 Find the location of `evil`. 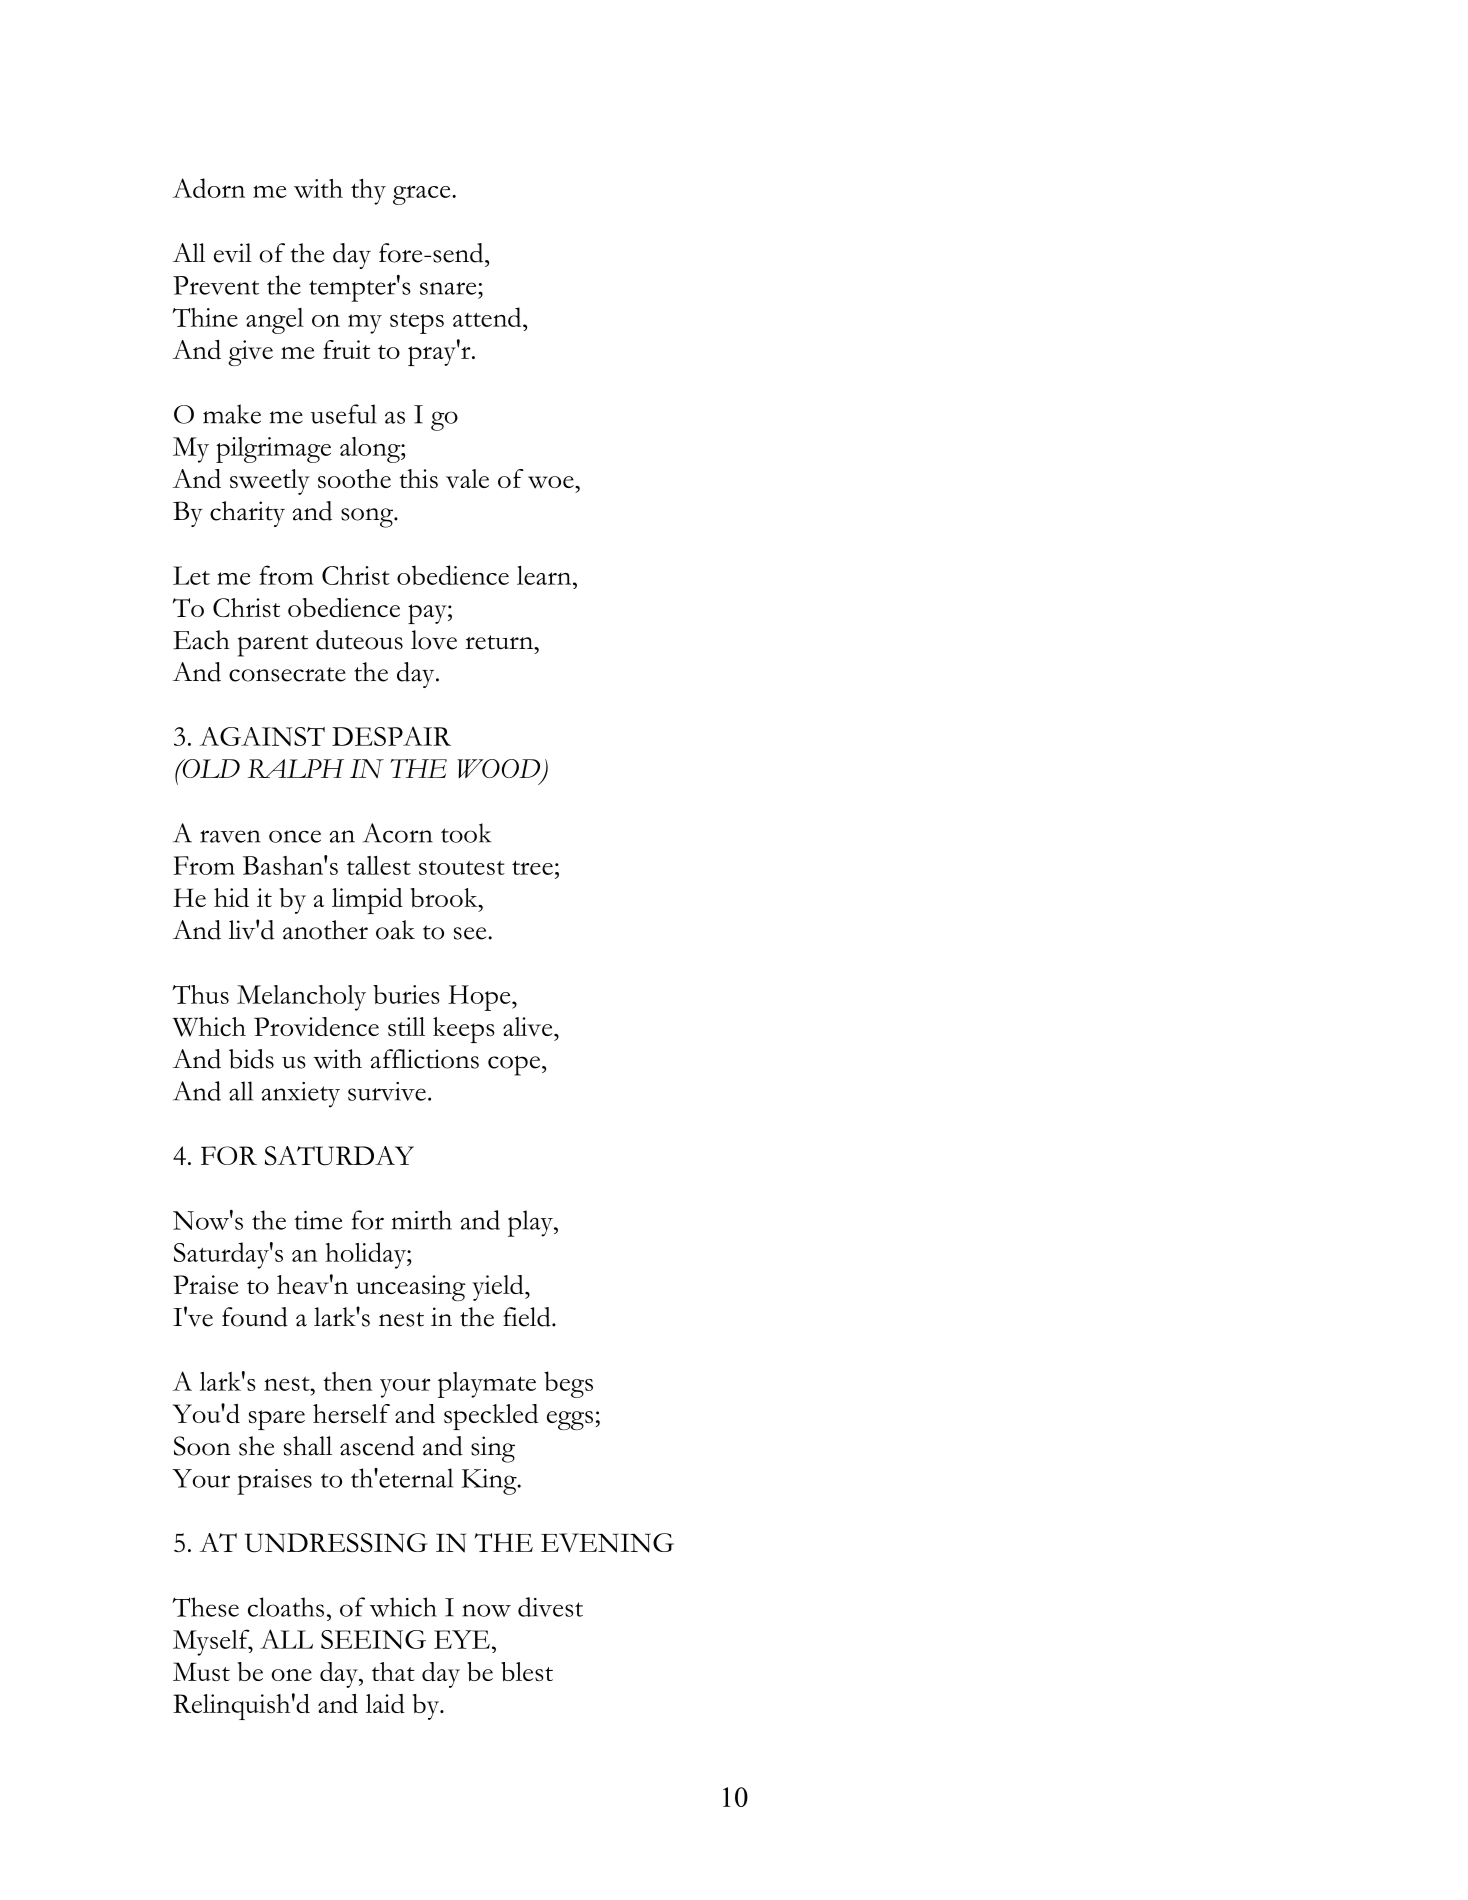

evil is located at coordinates (233, 253).
